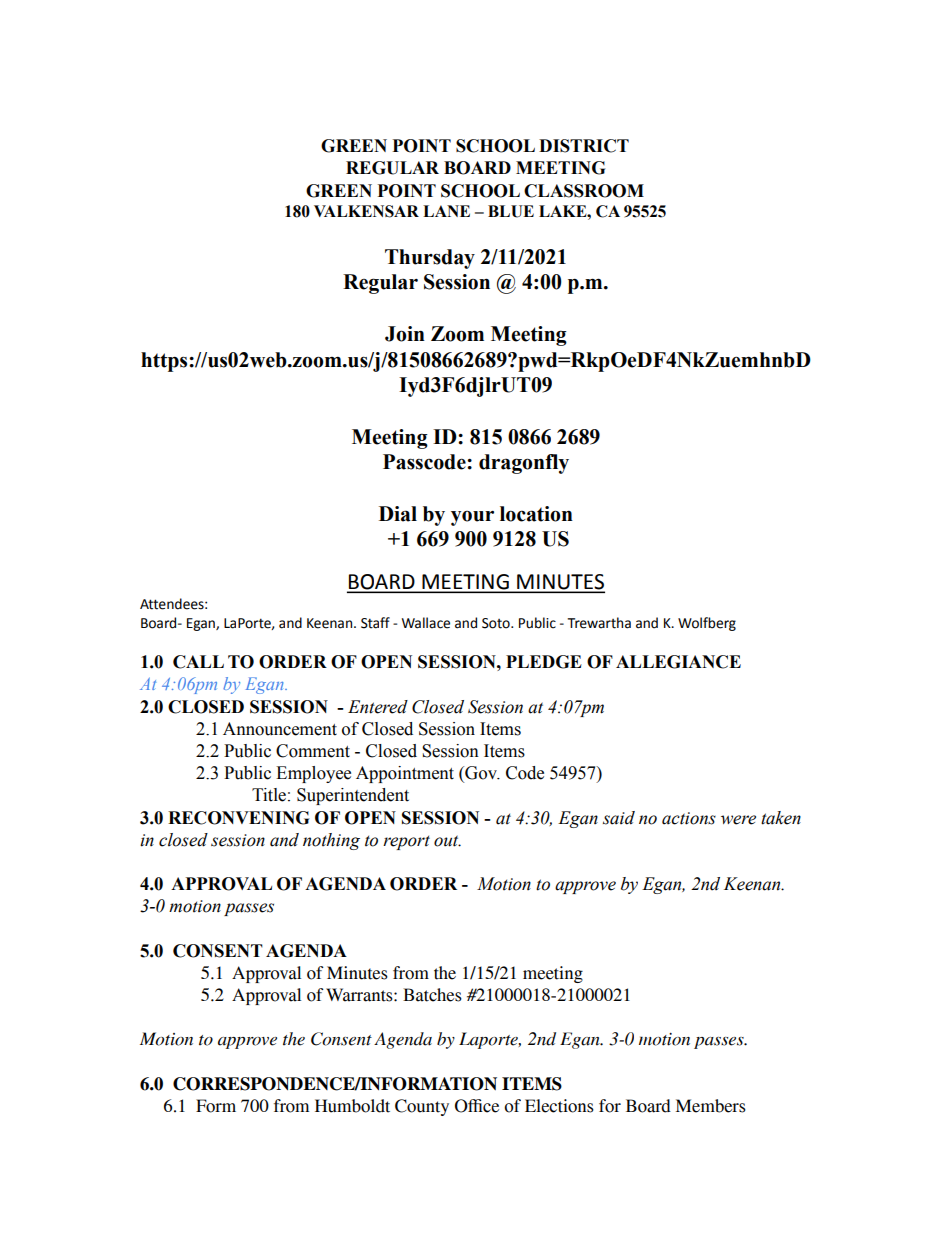  I want to click on CALL, so click(198, 662).
